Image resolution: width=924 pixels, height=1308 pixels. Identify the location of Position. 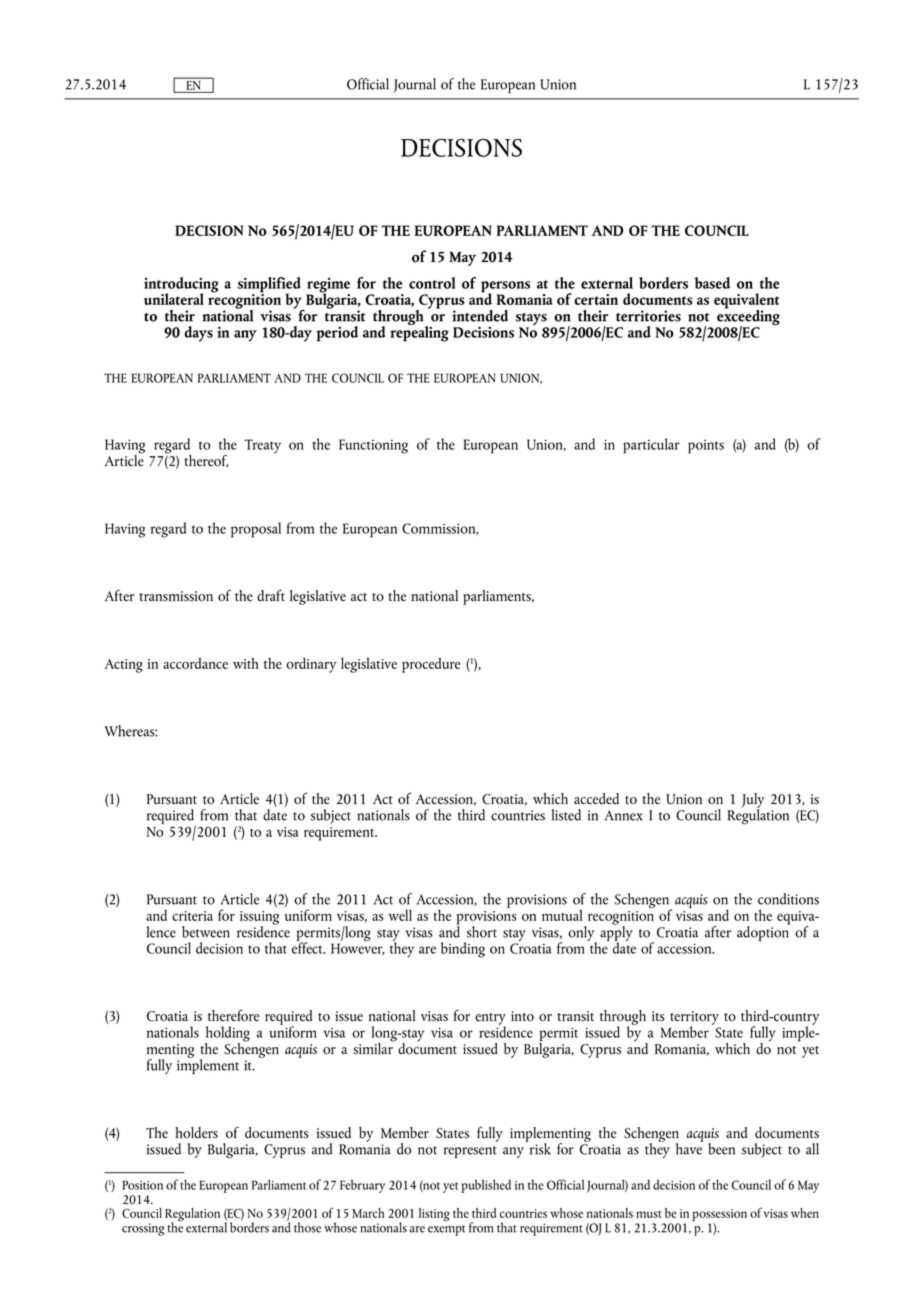
(142, 1185).
